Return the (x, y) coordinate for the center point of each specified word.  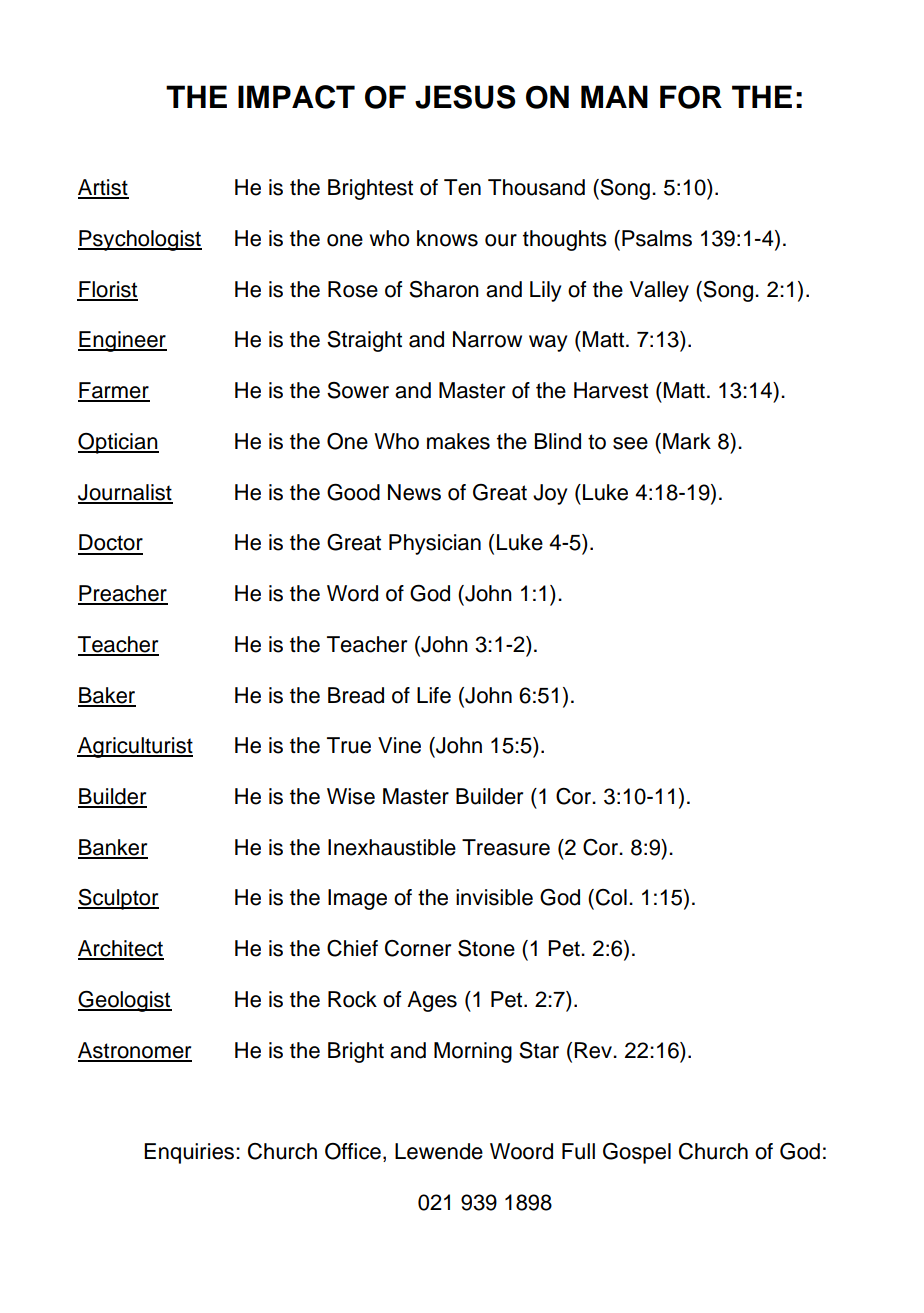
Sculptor (118, 899)
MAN (614, 96)
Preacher (123, 594)
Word (352, 593)
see (630, 443)
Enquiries (190, 1153)
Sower (358, 390)
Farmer (114, 391)
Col (611, 897)
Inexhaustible (392, 847)
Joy (550, 494)
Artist (103, 188)
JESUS (465, 97)
